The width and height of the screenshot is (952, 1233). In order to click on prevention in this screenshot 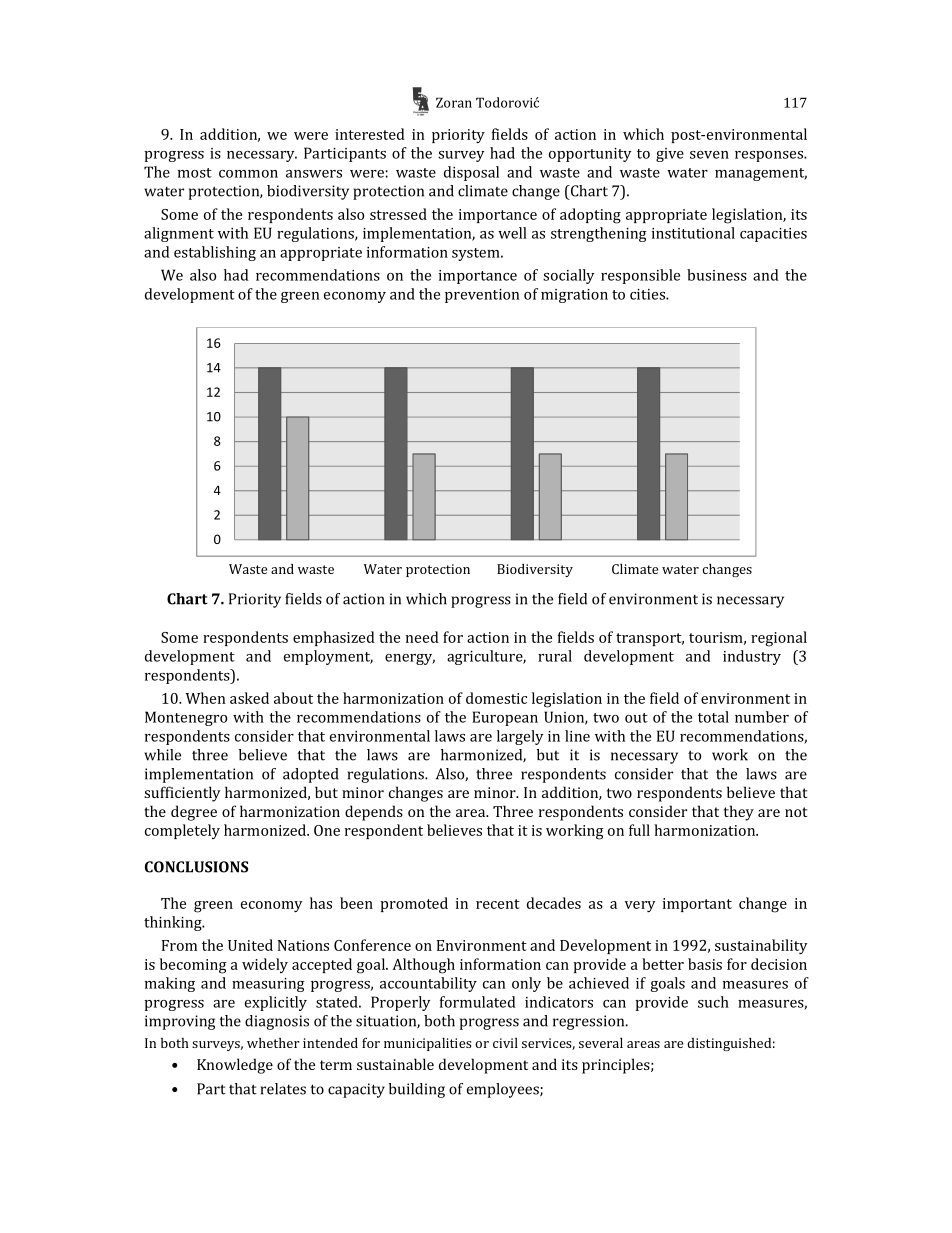, I will do `click(482, 296)`.
